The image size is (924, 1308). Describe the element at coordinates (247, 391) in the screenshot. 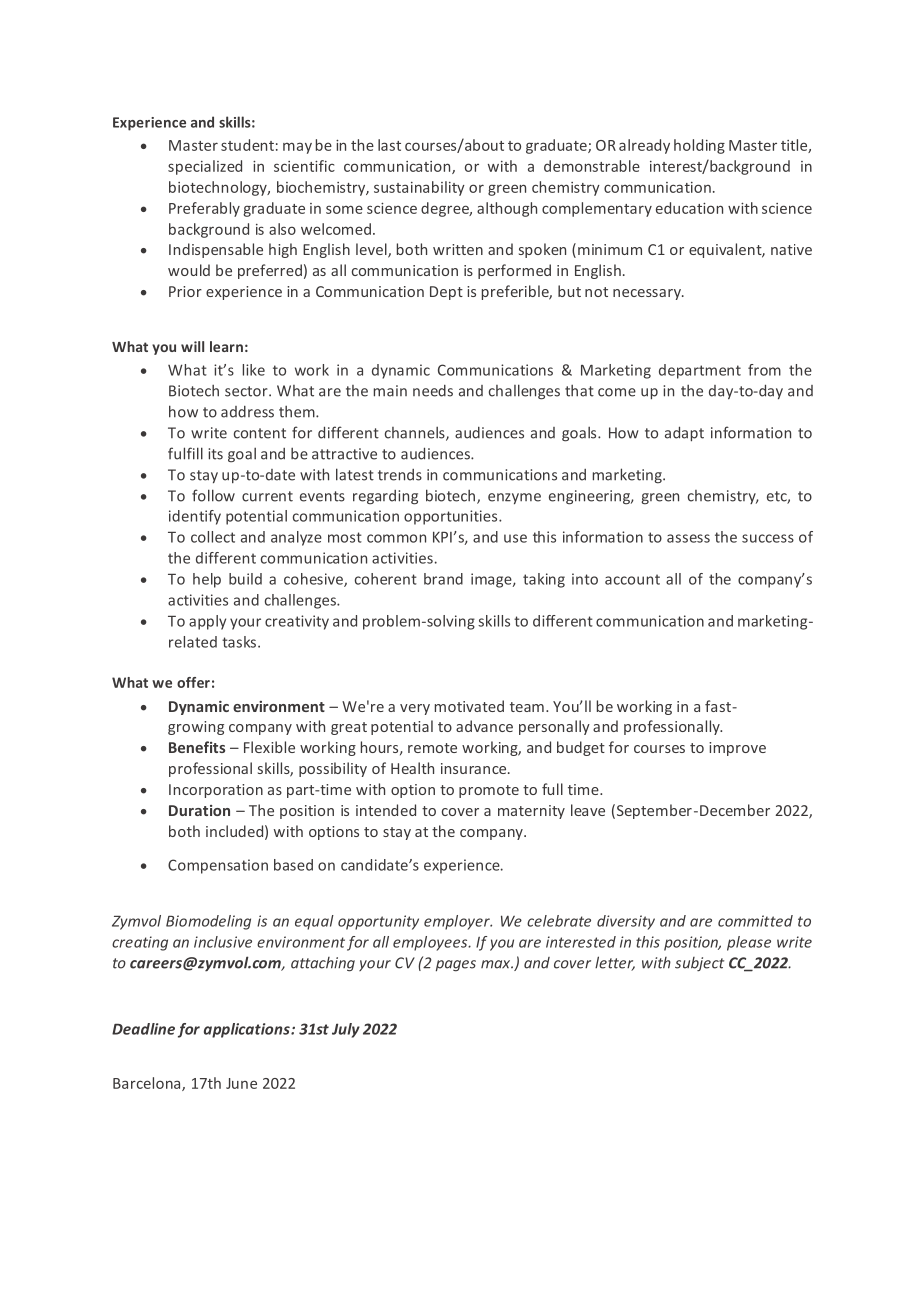

I see `sector` at that location.
